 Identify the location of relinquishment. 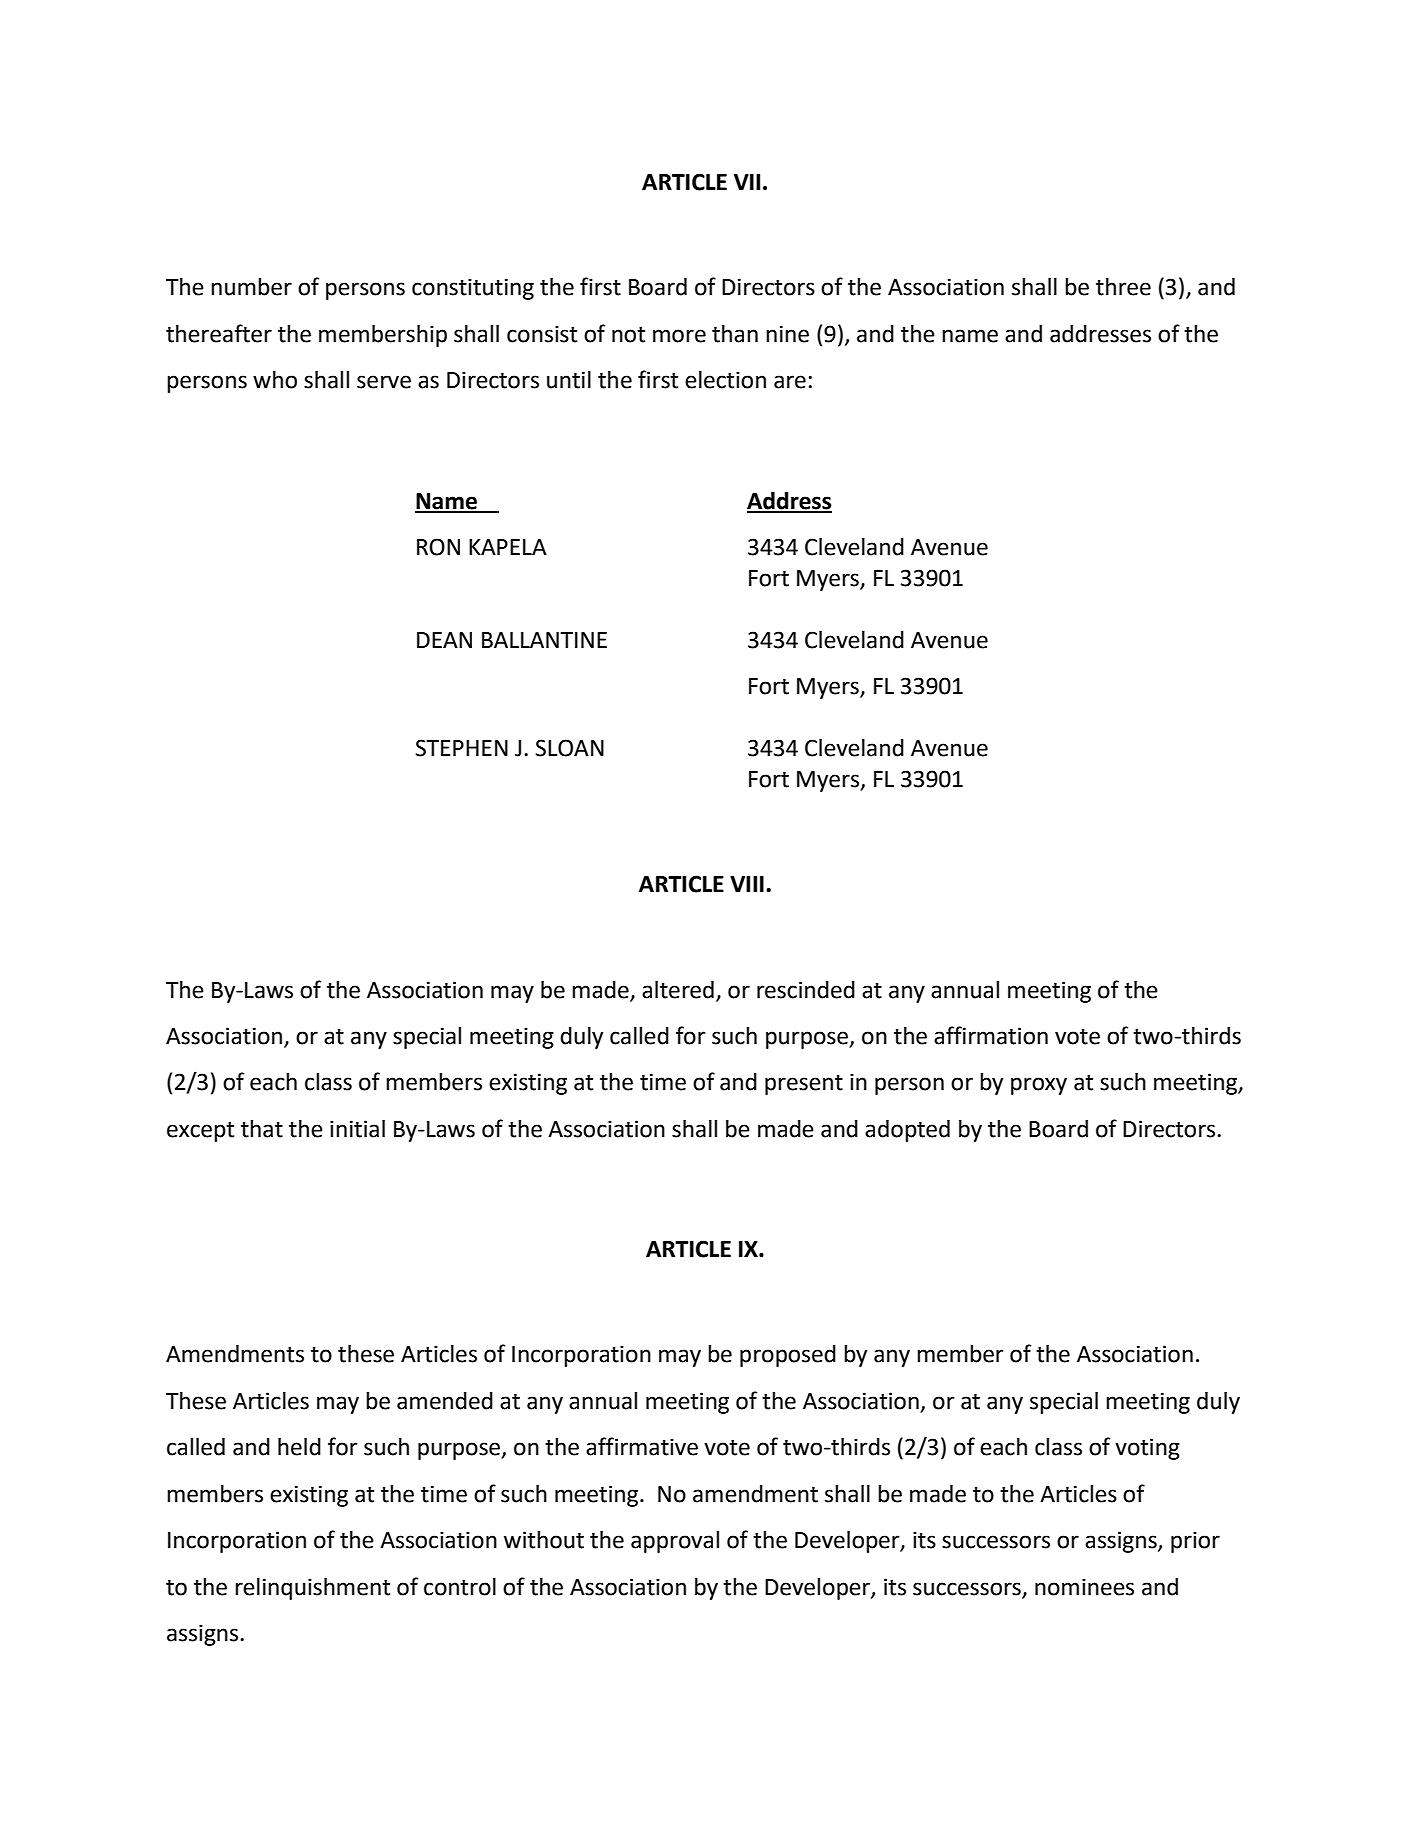
(312, 1589).
